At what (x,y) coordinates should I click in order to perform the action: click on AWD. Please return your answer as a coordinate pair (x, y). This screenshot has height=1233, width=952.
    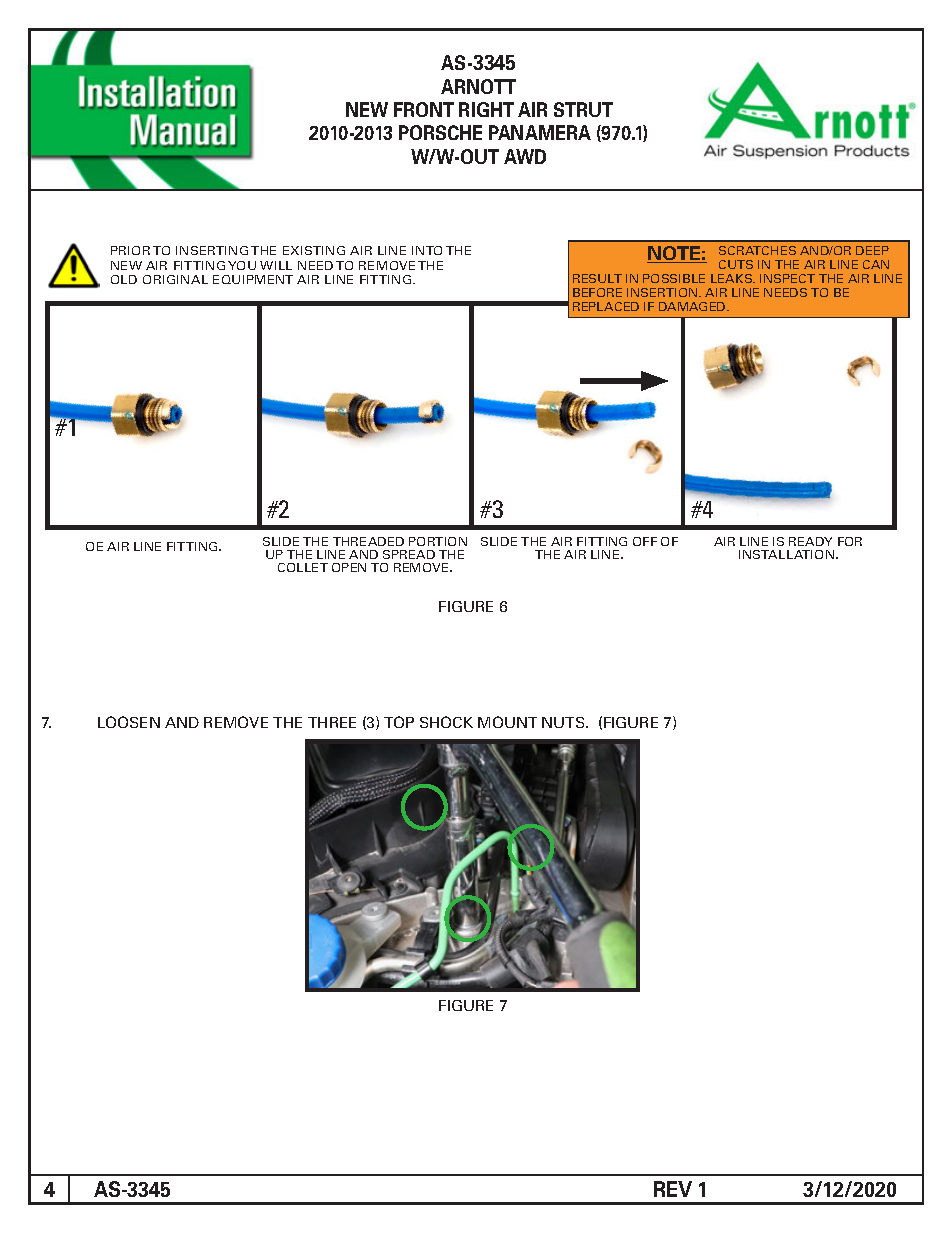
    Looking at the image, I should click on (525, 156).
